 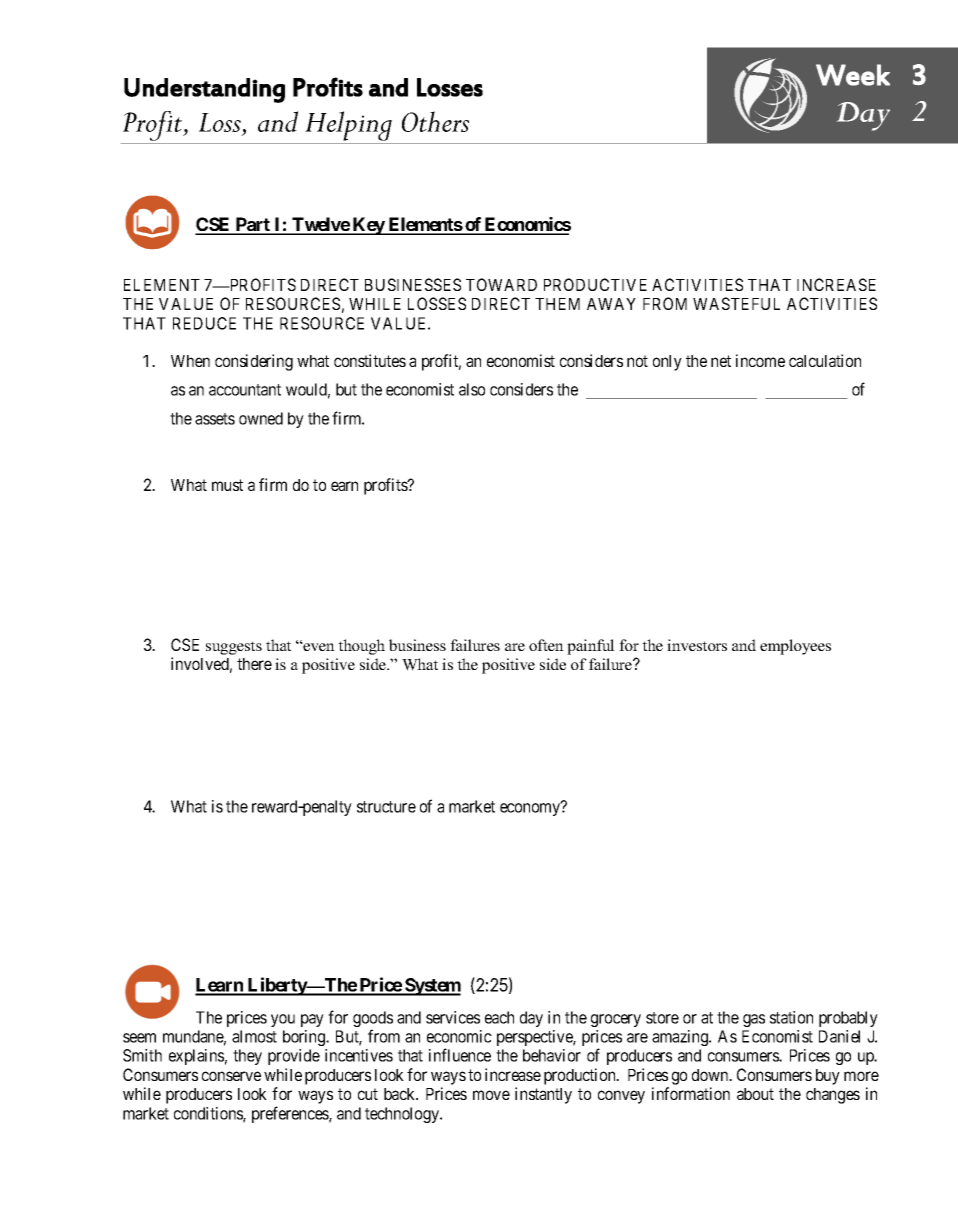 I want to click on REDUCE, so click(x=204, y=323).
